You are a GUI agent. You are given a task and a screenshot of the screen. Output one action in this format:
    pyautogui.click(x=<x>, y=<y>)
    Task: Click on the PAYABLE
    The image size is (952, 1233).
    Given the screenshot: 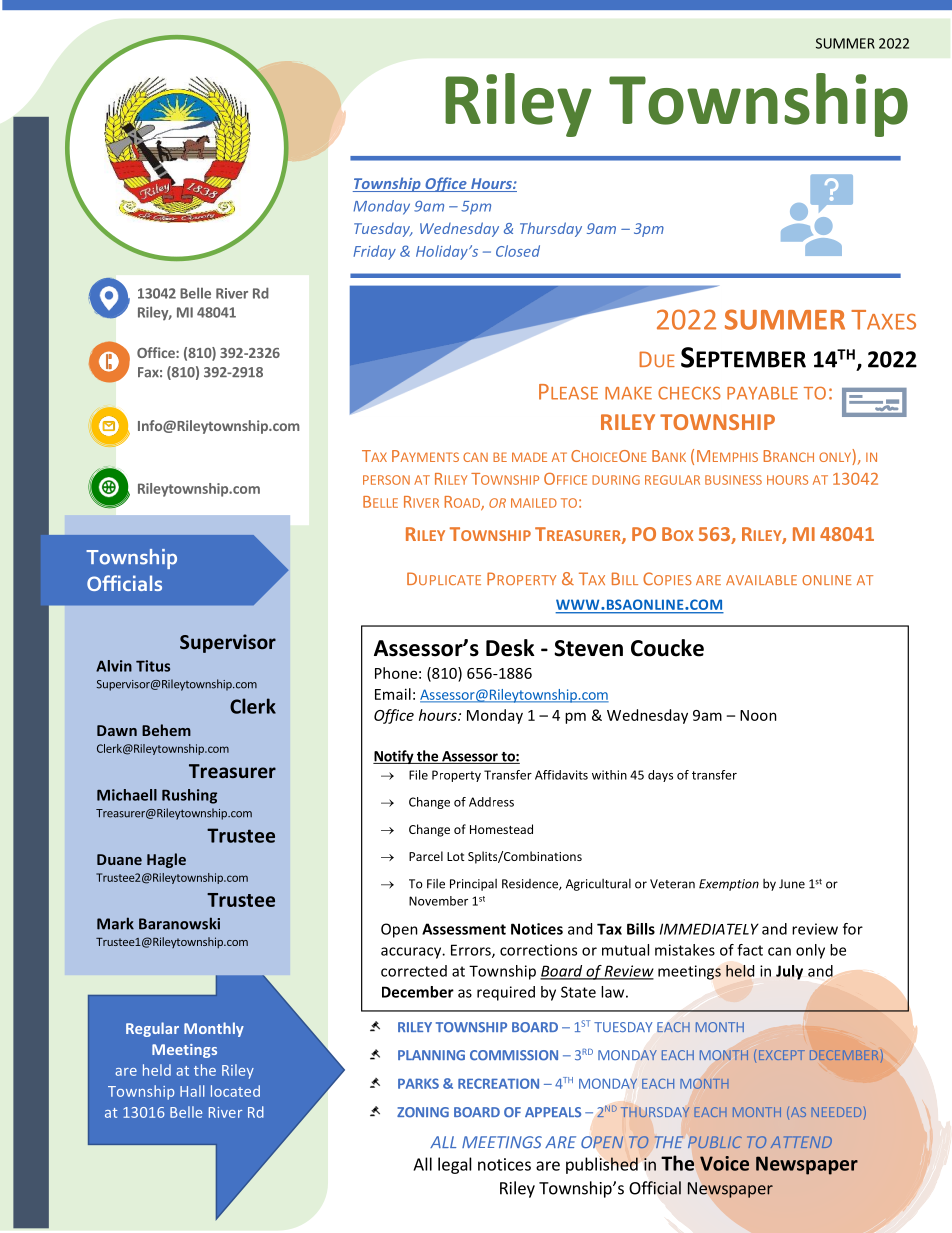 What is the action you would take?
    pyautogui.click(x=762, y=393)
